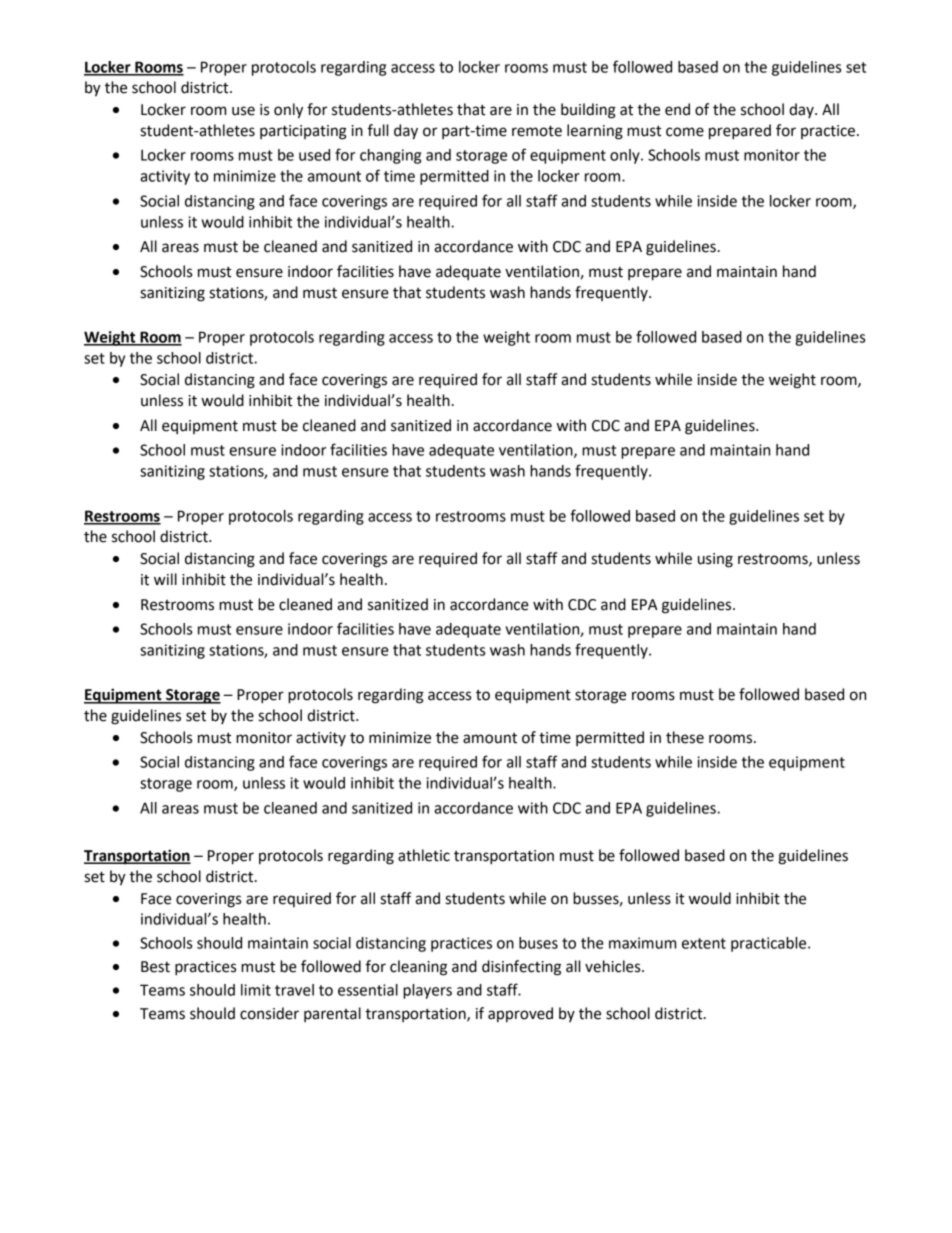 The width and height of the screenshot is (952, 1233). What do you see at coordinates (595, 132) in the screenshot?
I see `learning` at bounding box center [595, 132].
